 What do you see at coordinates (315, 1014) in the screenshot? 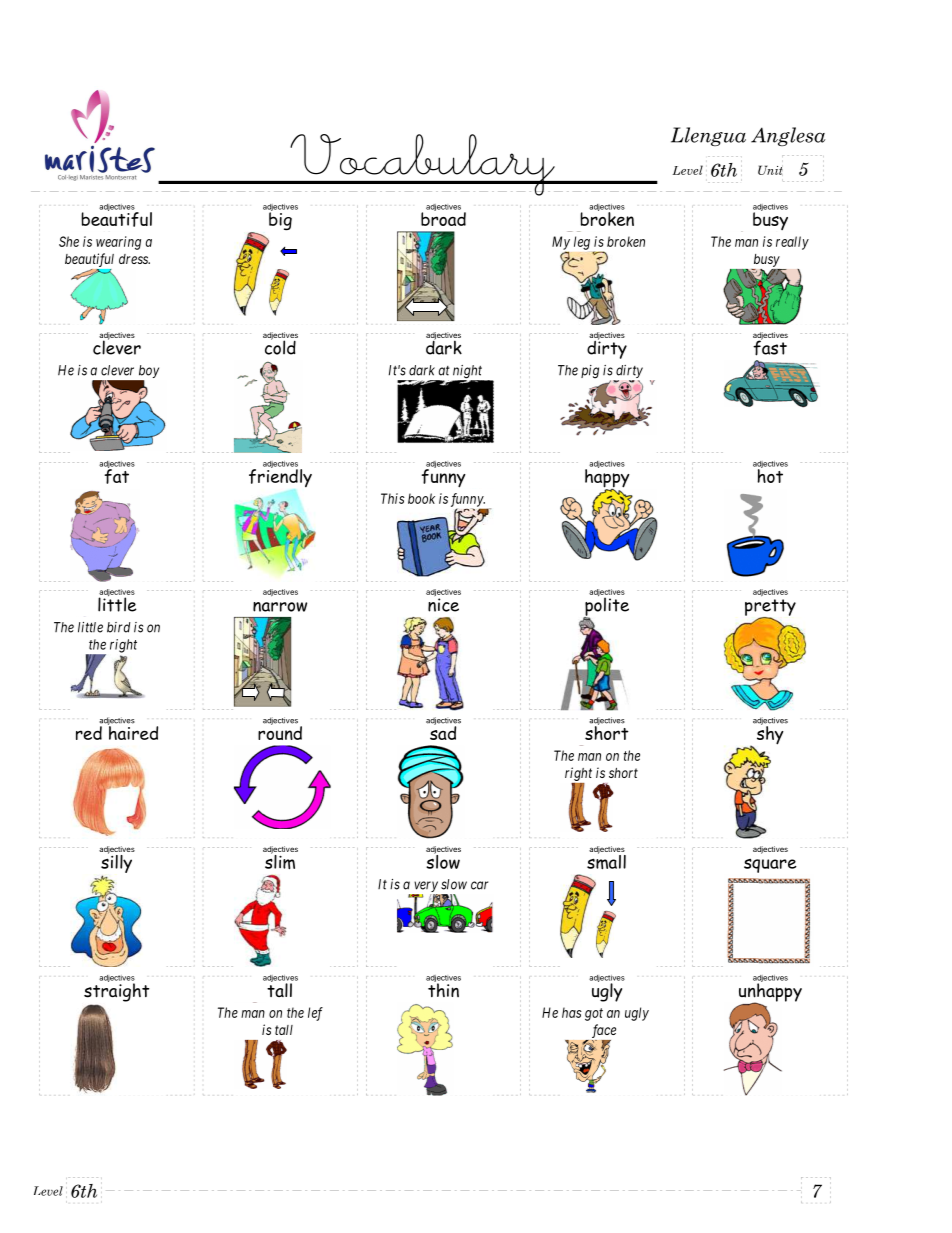
I see `lef` at bounding box center [315, 1014].
